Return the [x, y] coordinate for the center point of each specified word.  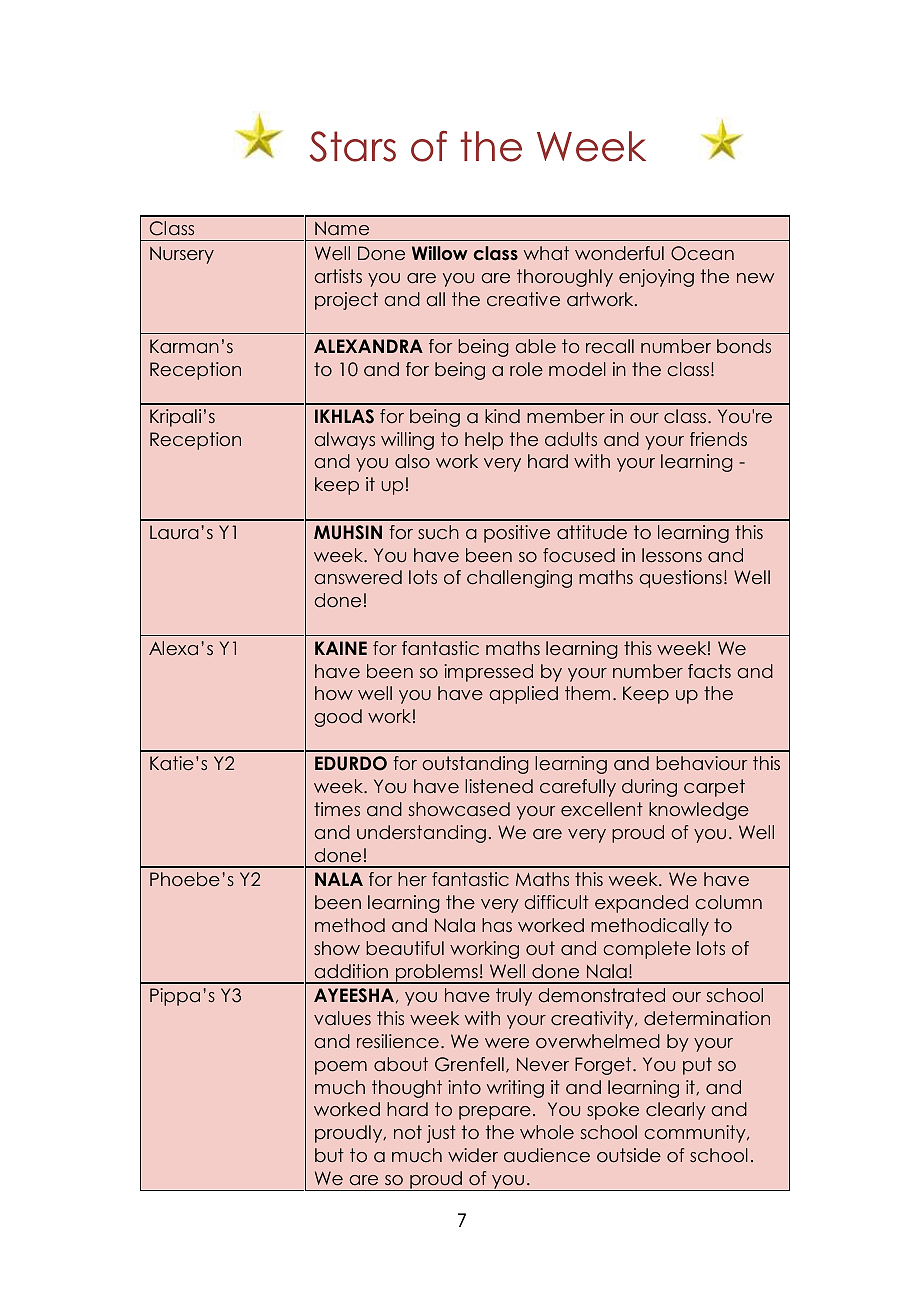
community [696, 1134]
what [546, 253]
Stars [353, 146]
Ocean [702, 253]
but [329, 1155]
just [441, 1134]
